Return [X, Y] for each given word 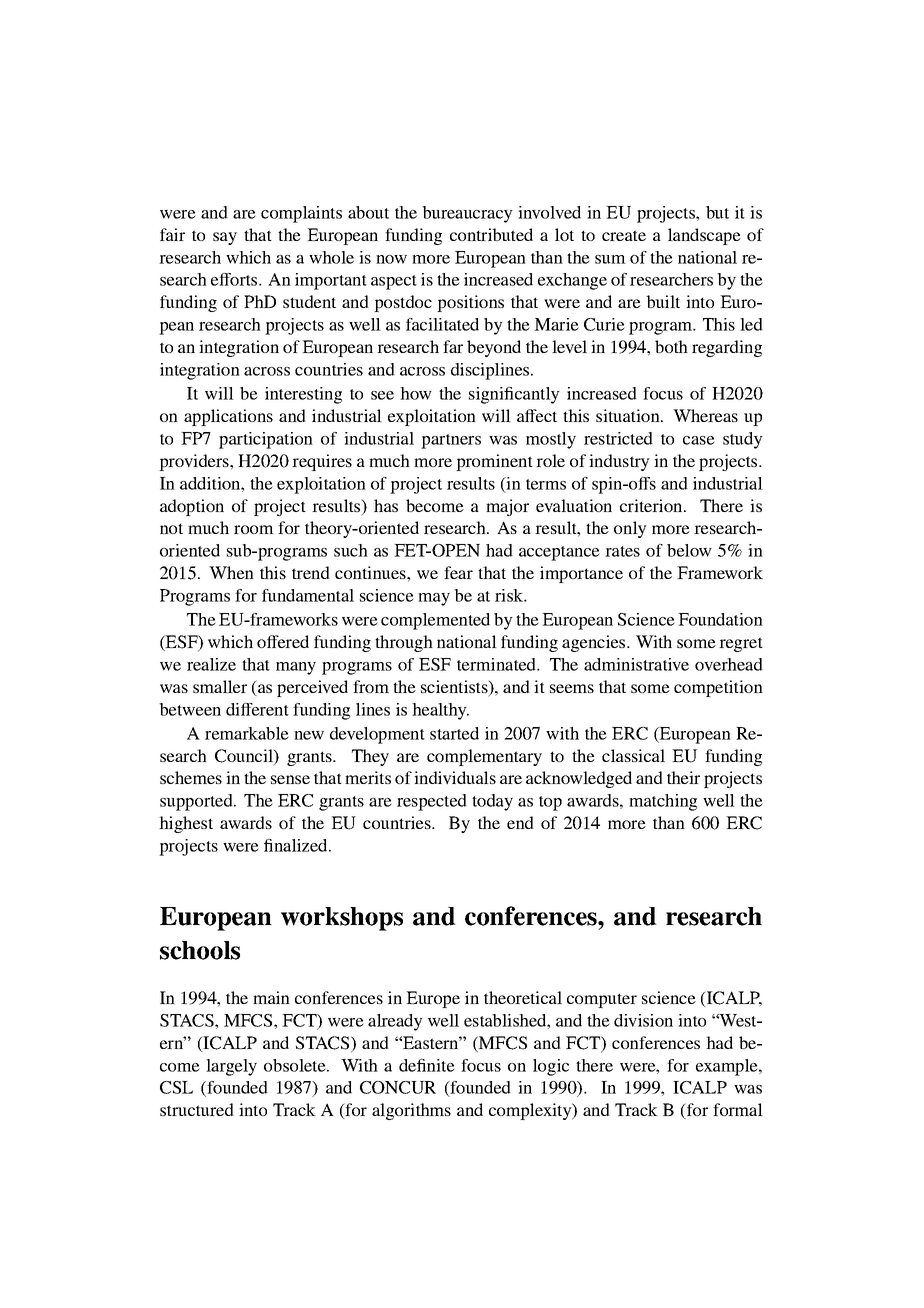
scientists [455, 688]
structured [197, 1109]
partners [451, 441]
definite [427, 1065]
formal [738, 1109]
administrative [636, 664]
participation [266, 440]
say [225, 238]
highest [186, 824]
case [699, 440]
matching [663, 802]
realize [211, 664]
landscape [704, 236]
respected [432, 802]
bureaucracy [467, 214]
